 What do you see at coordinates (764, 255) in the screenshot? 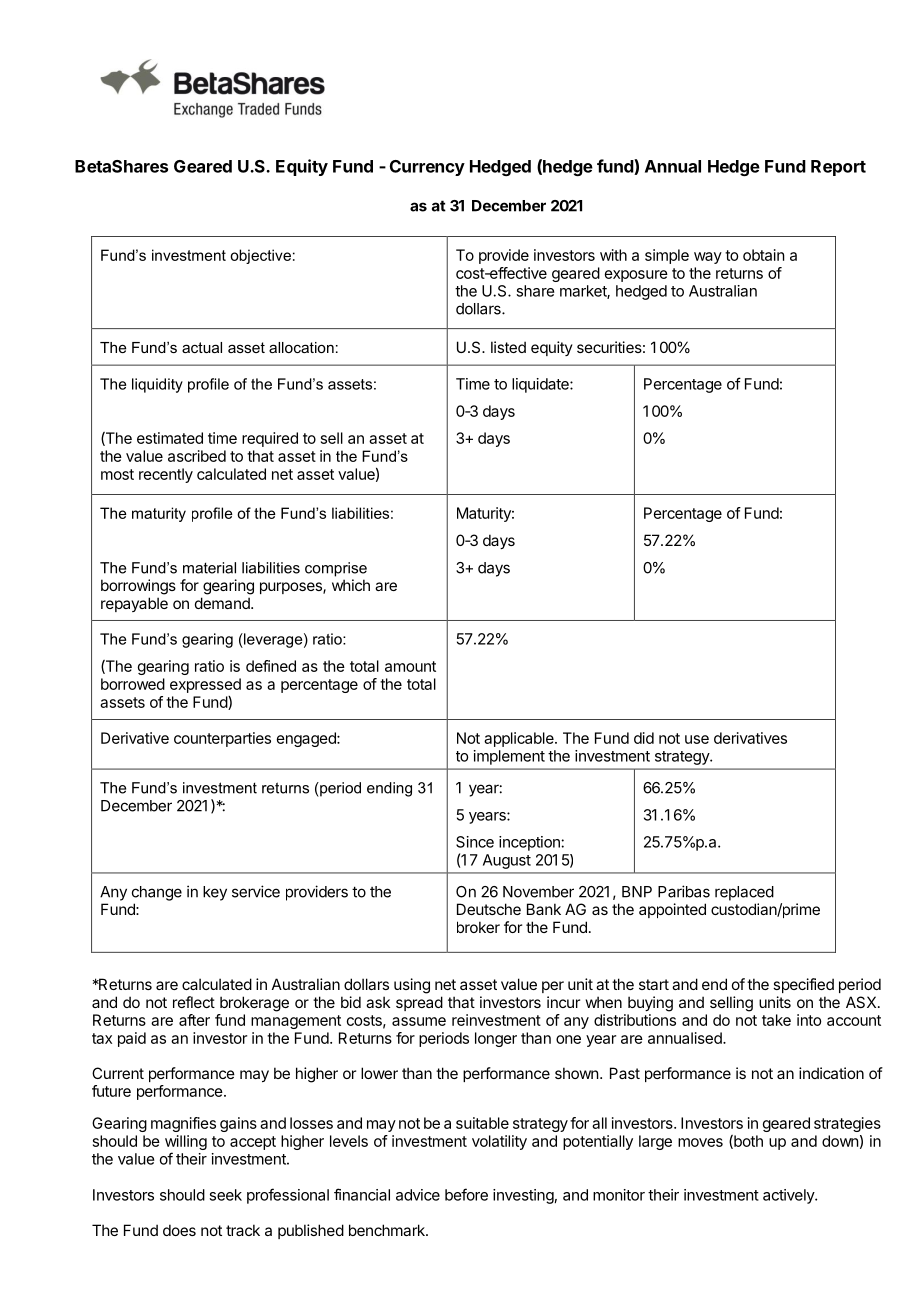
I see `obtain` at bounding box center [764, 255].
